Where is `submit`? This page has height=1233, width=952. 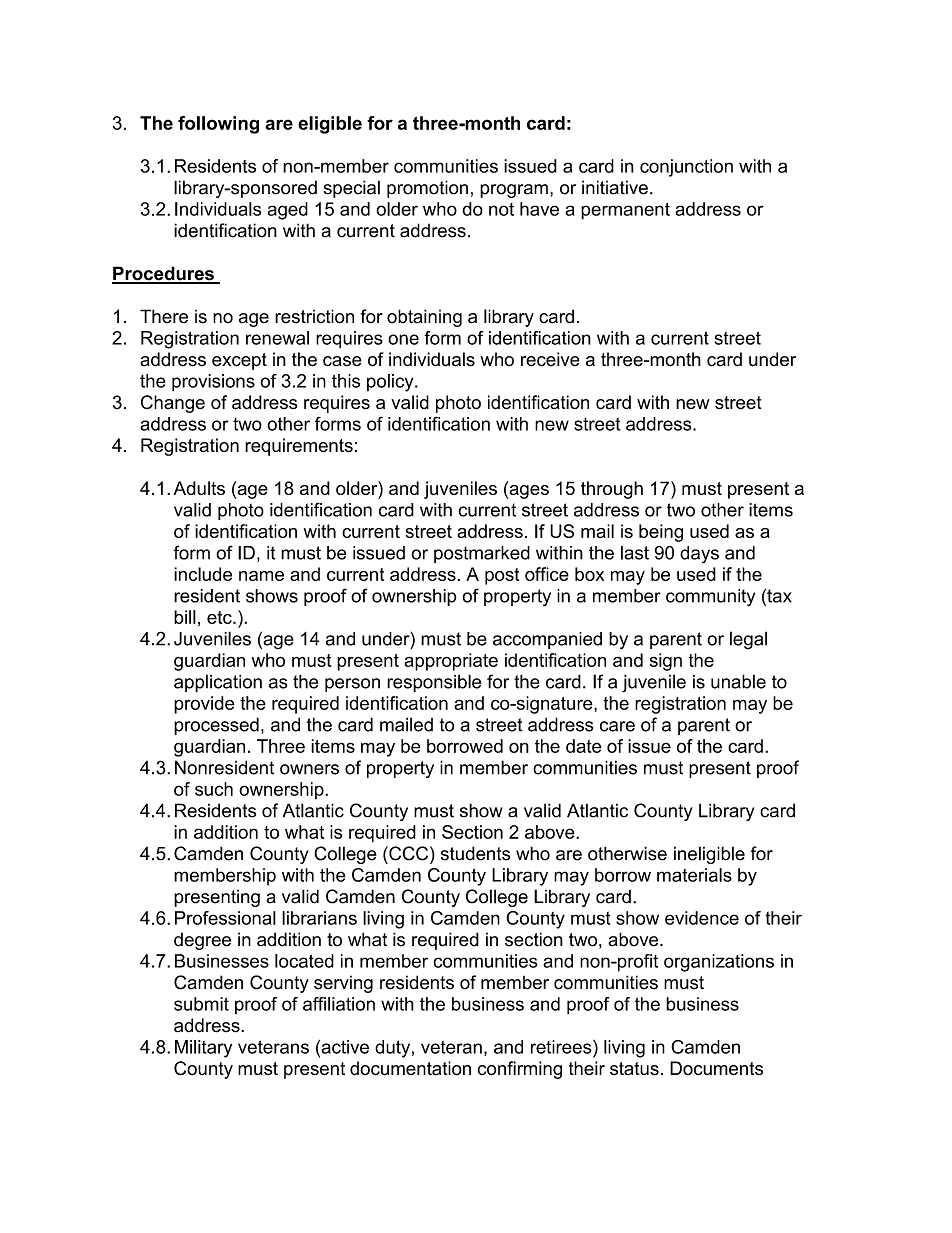
submit is located at coordinates (201, 1004).
